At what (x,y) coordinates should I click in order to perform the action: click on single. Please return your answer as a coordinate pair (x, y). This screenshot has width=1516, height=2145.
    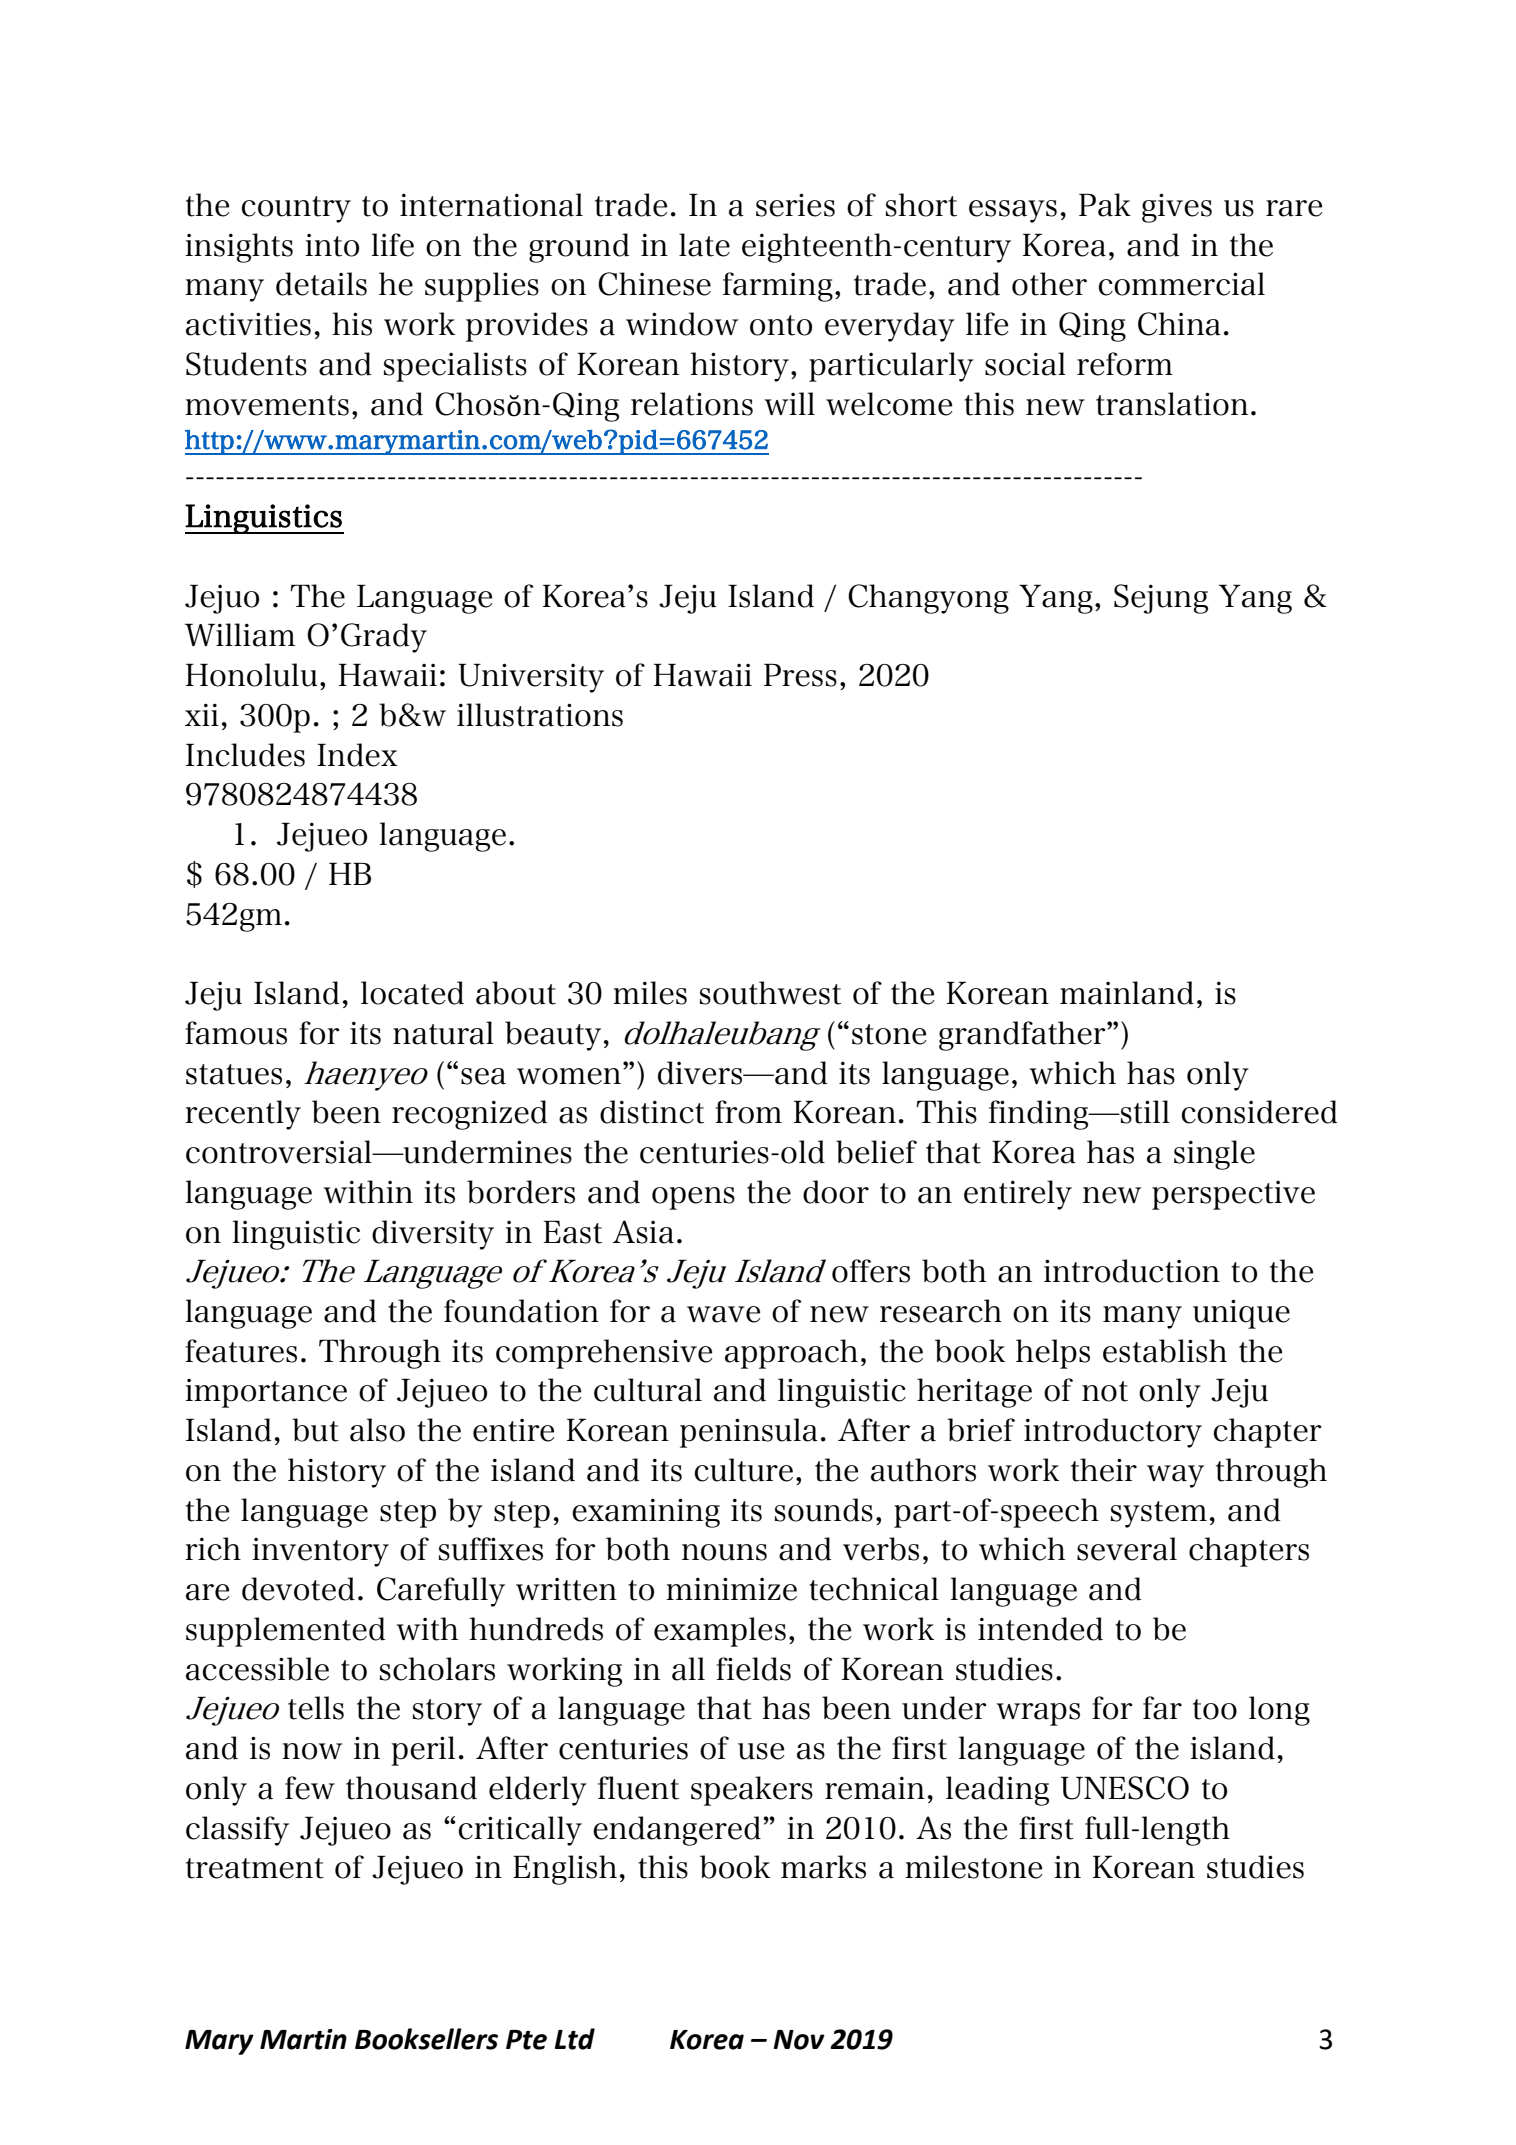
    Looking at the image, I should click on (1214, 1155).
